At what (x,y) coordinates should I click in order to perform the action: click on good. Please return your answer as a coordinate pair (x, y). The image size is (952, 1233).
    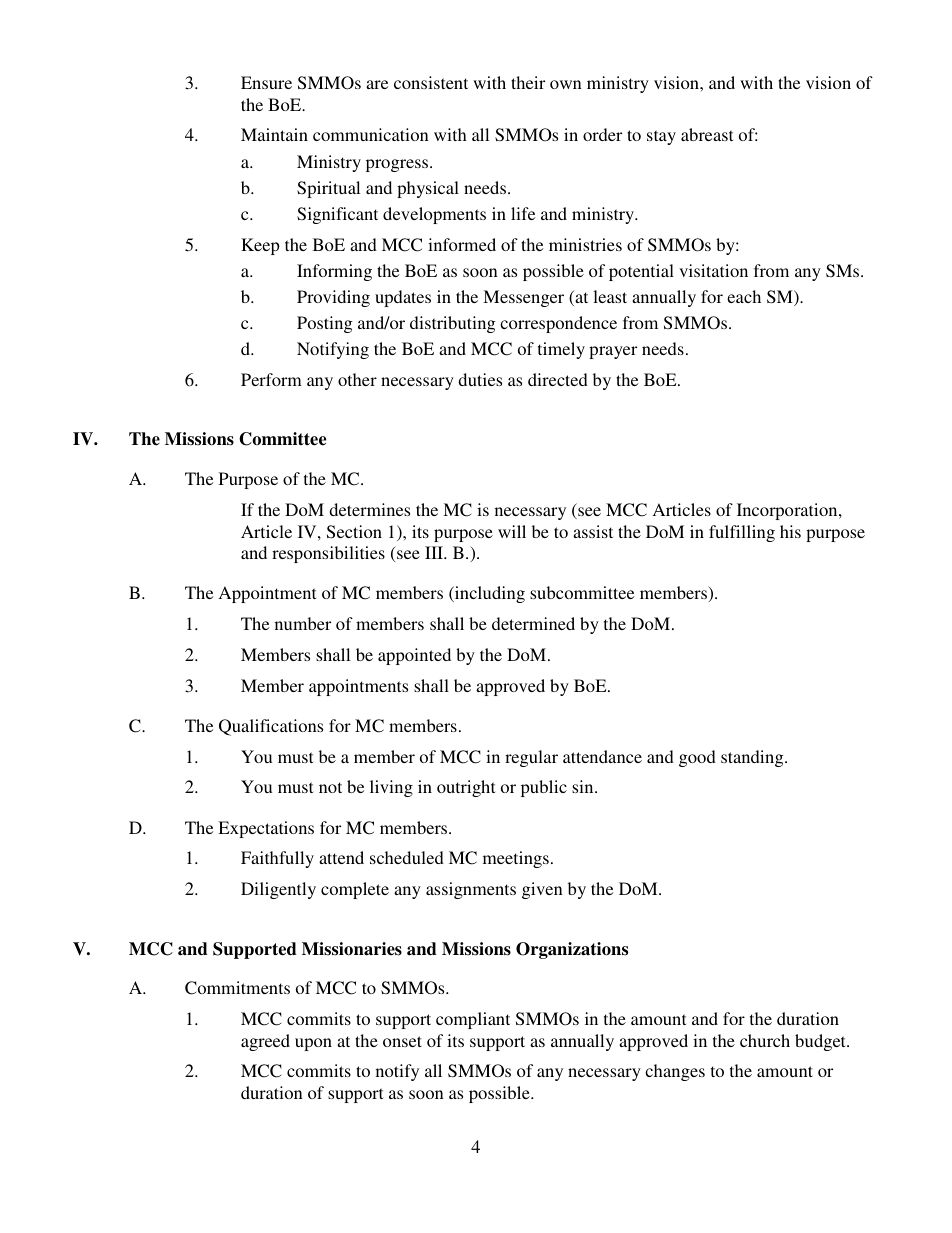
    Looking at the image, I should click on (697, 758).
